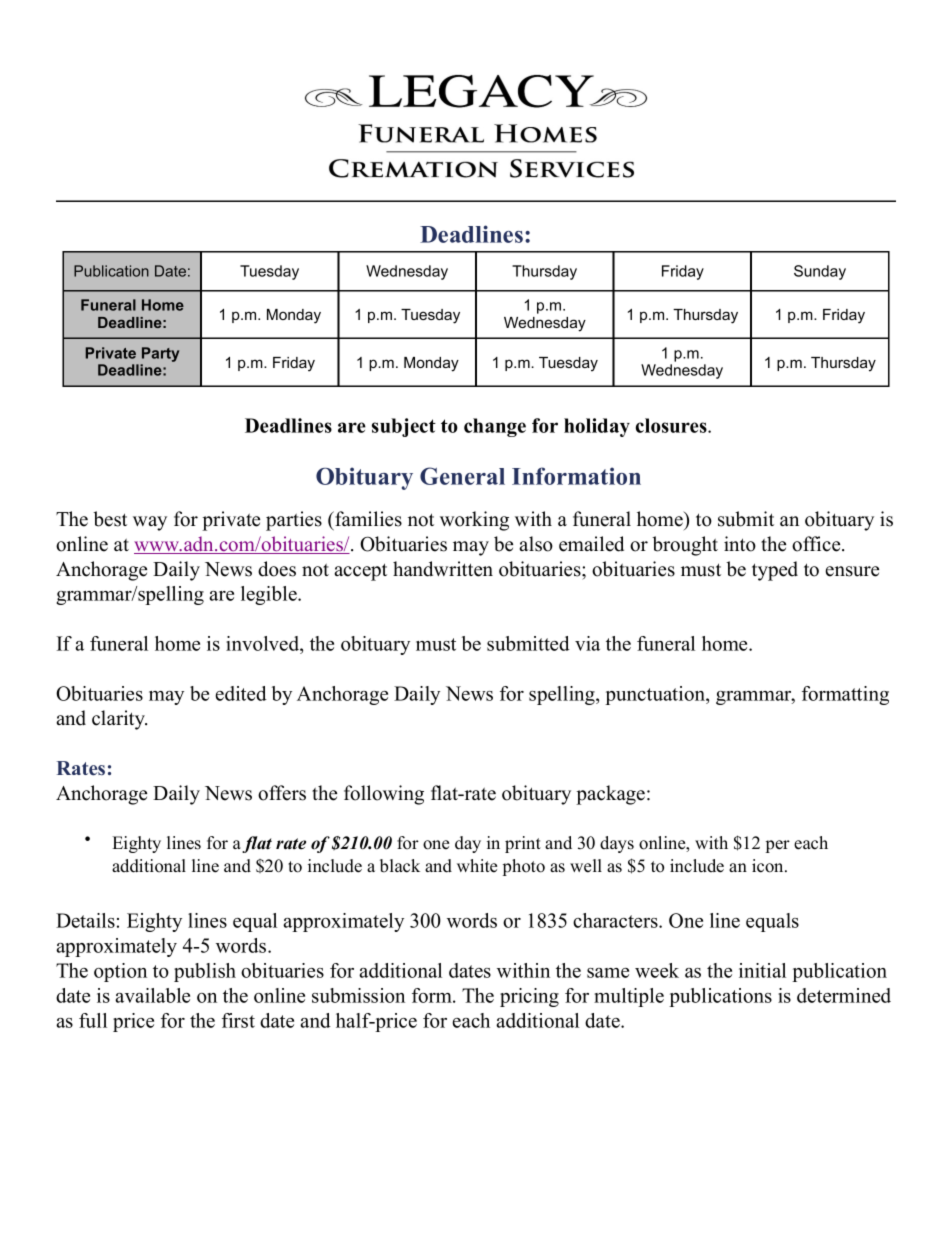 The height and width of the screenshot is (1233, 952). What do you see at coordinates (462, 476) in the screenshot?
I see `General` at bounding box center [462, 476].
